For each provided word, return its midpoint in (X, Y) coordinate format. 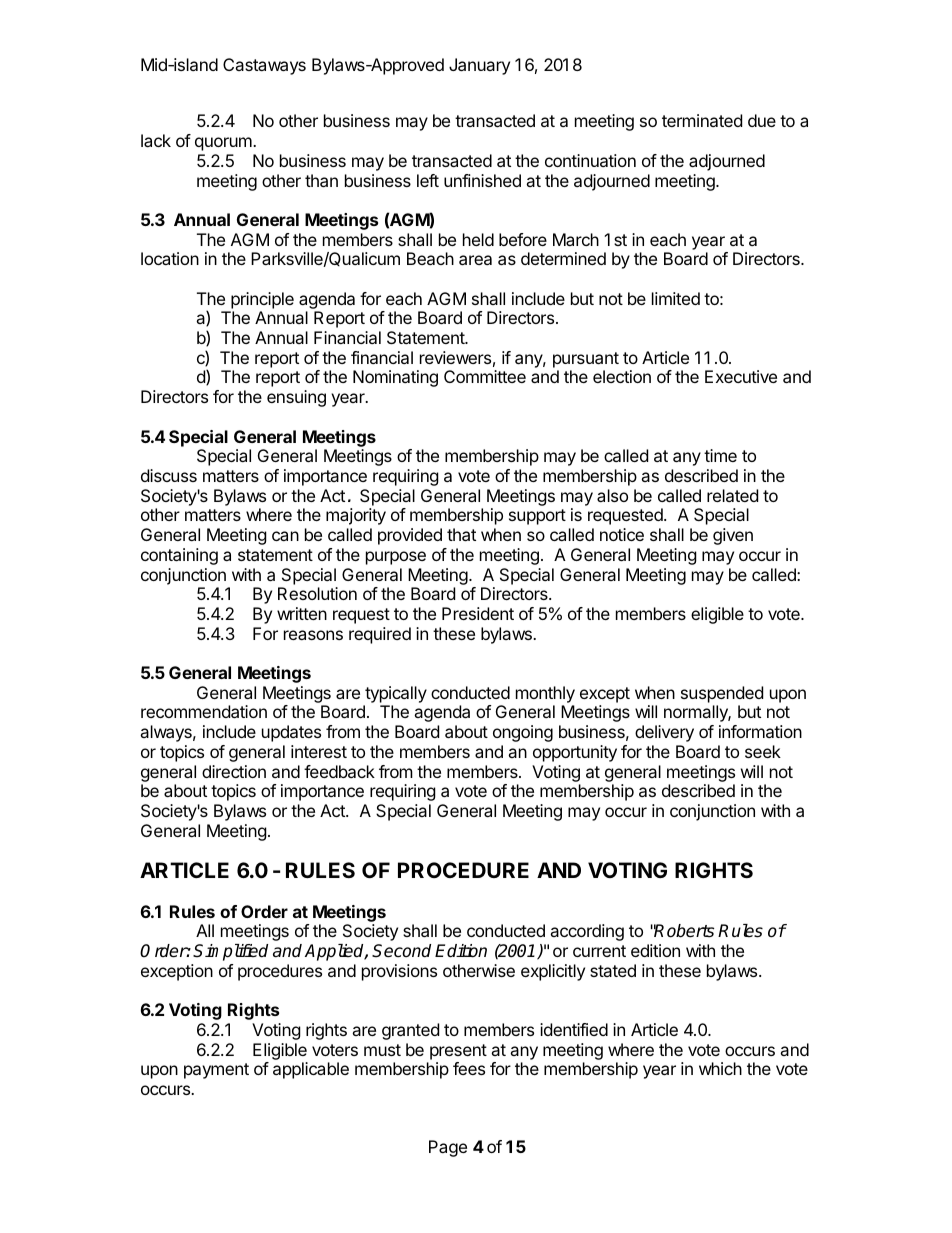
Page (448, 1148)
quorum (224, 144)
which (720, 1068)
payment (216, 1071)
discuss (169, 475)
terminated (702, 120)
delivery (664, 733)
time (720, 455)
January (479, 66)
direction (234, 771)
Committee (485, 376)
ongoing (523, 733)
